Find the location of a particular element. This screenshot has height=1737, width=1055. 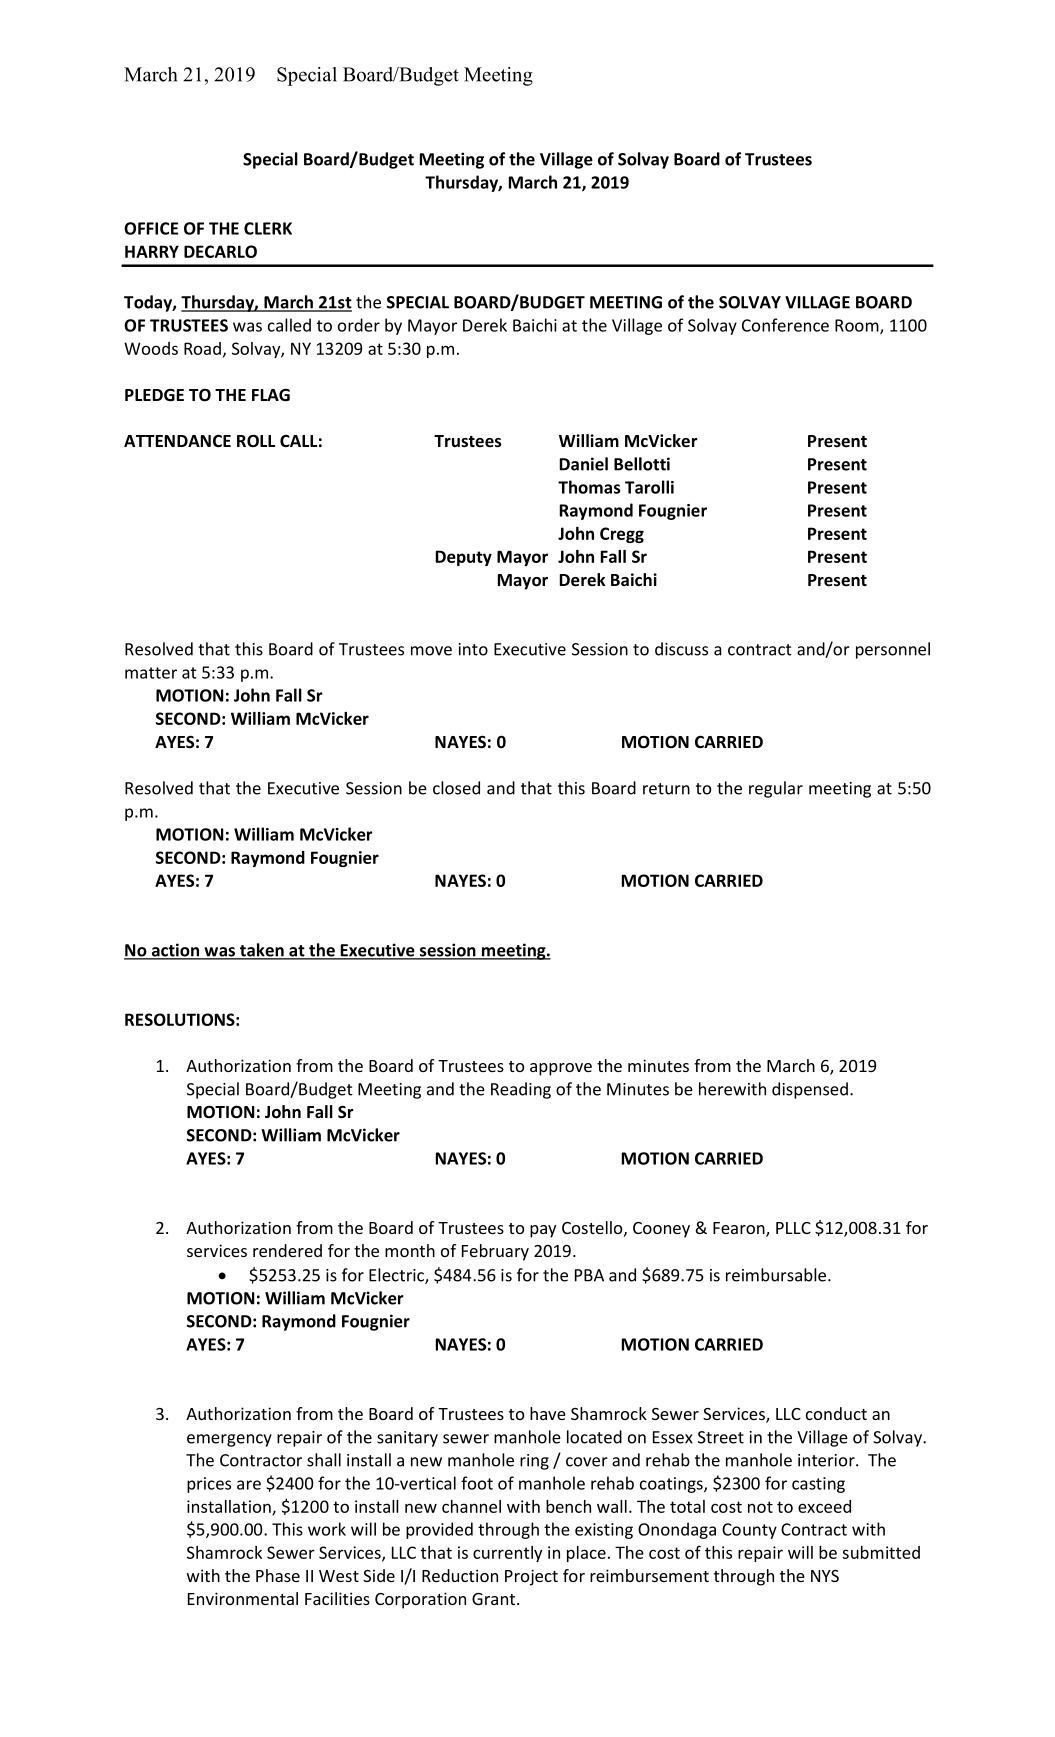

regular is located at coordinates (776, 789).
